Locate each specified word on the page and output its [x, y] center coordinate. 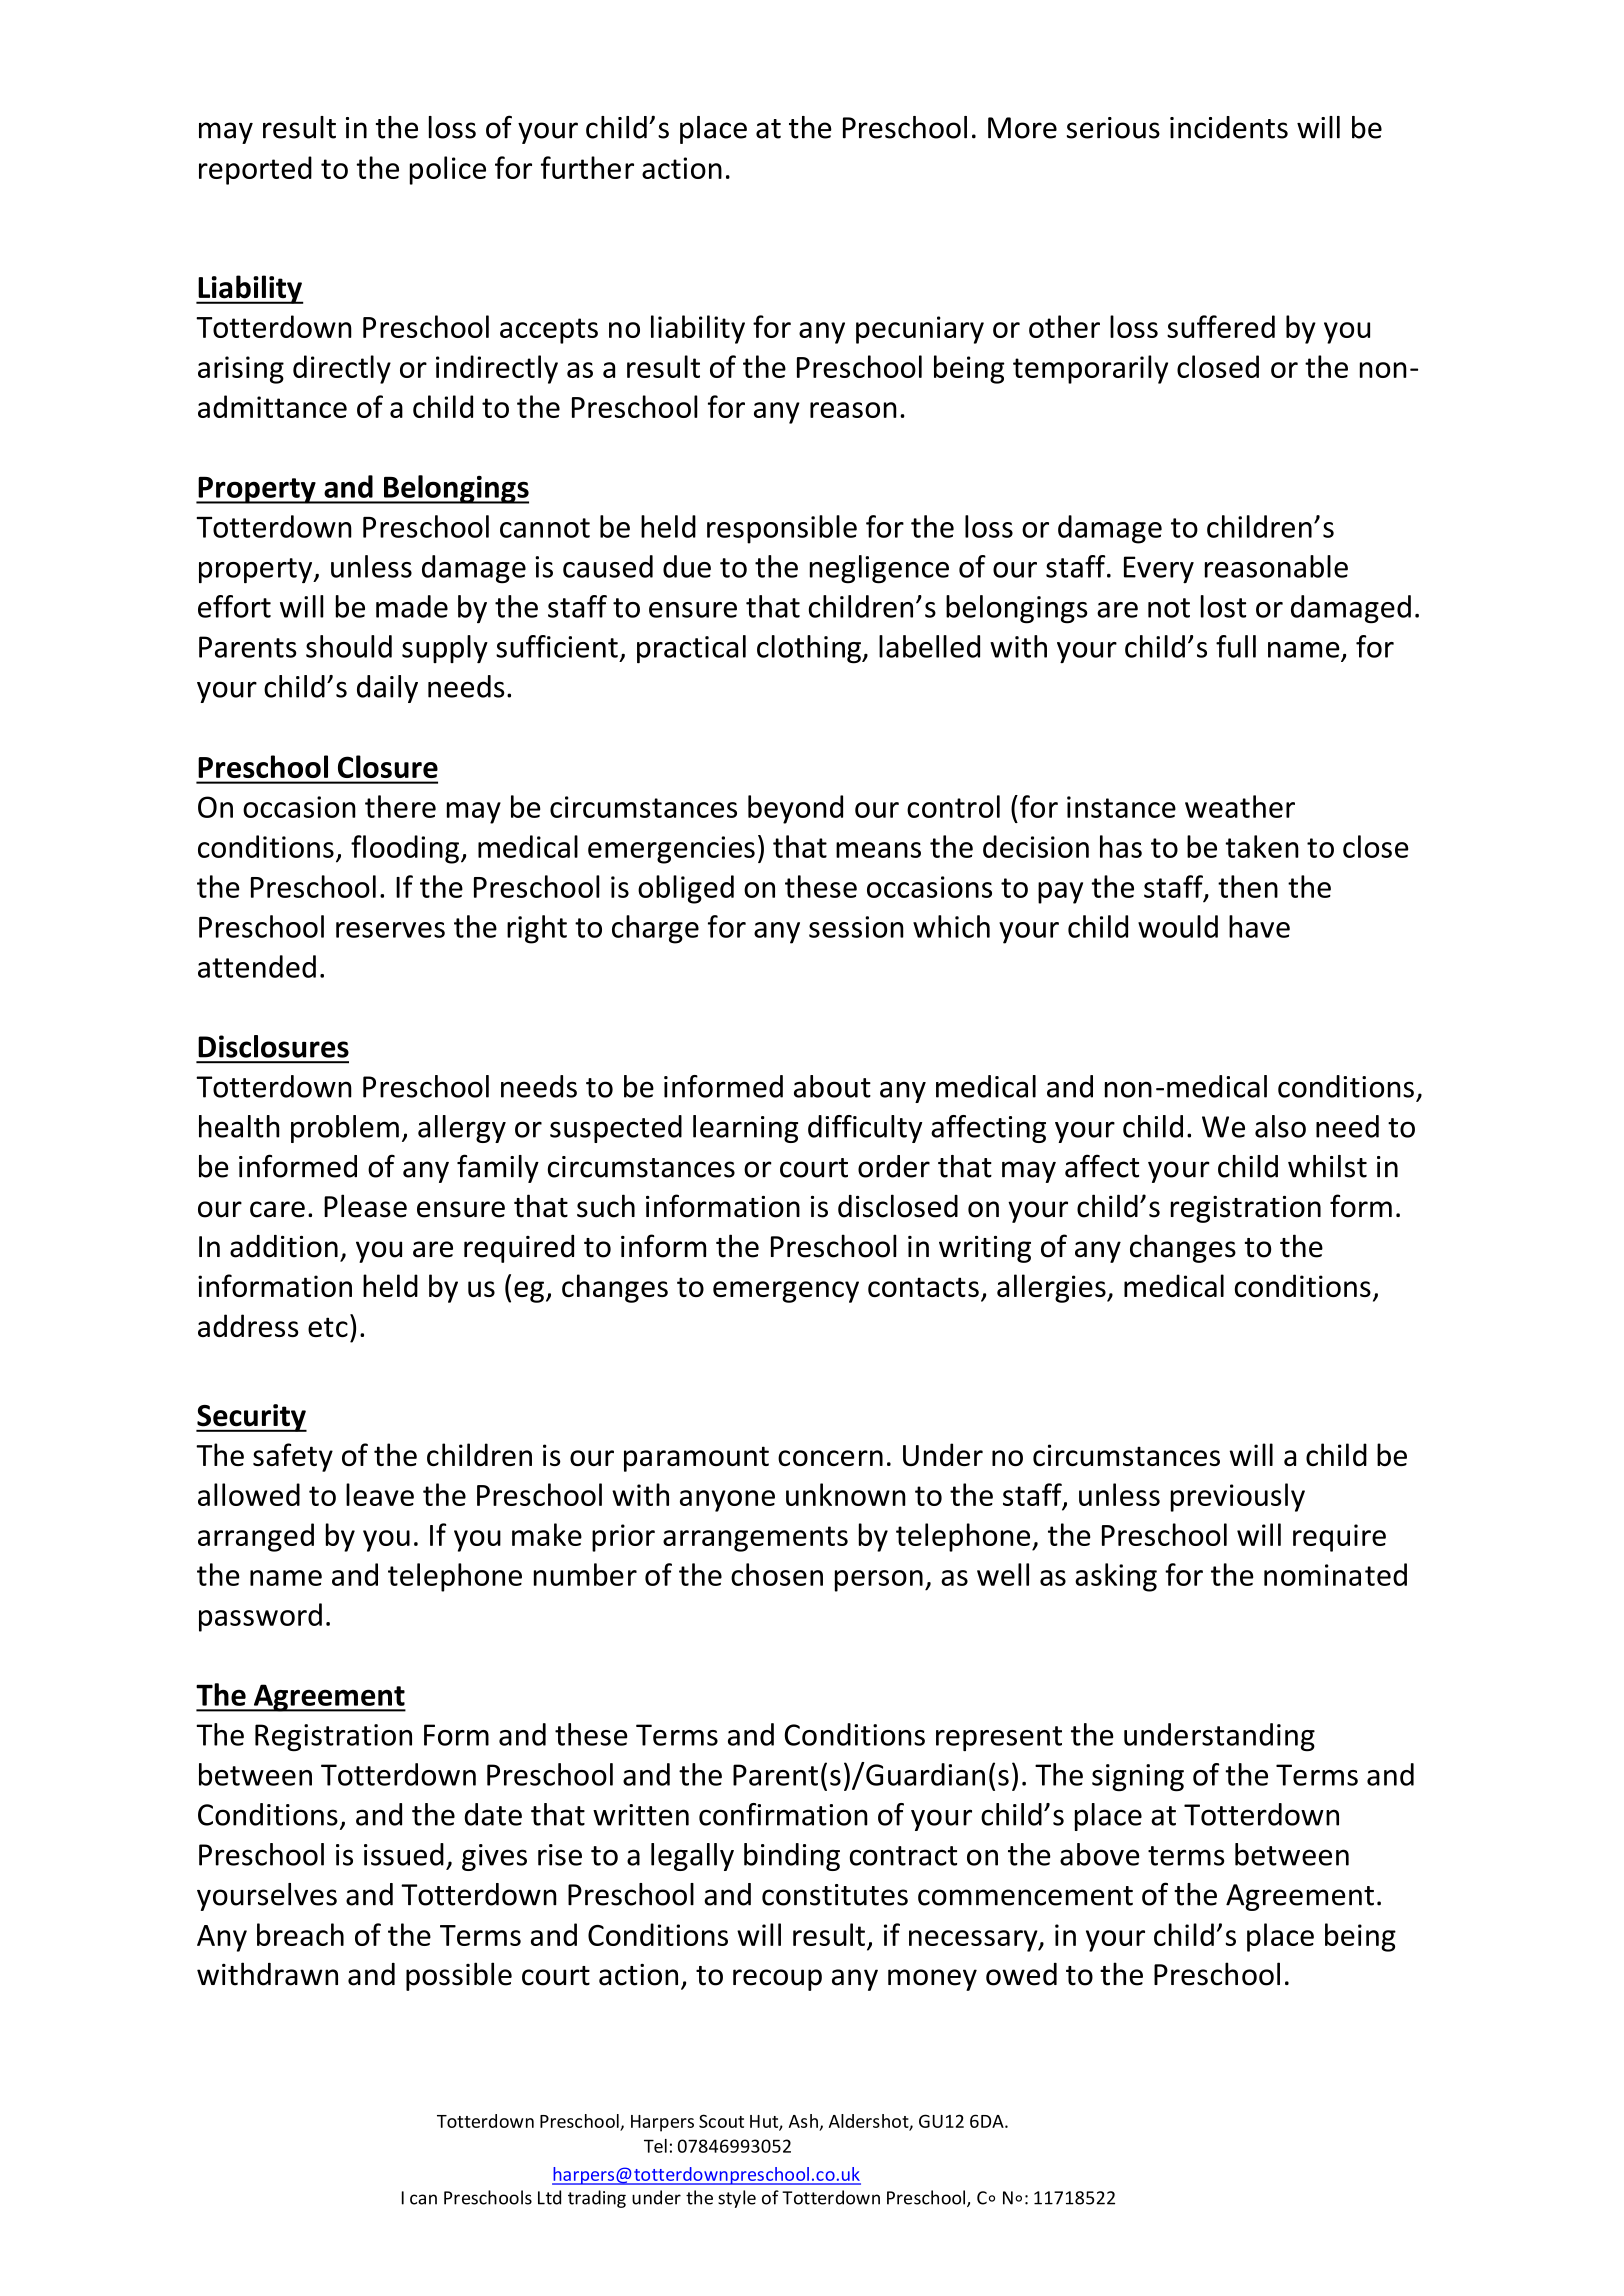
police [448, 170]
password [260, 1617]
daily [387, 689]
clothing [810, 649]
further [587, 167]
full [1236, 646]
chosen [777, 1574]
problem [345, 1129]
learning [745, 1129]
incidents [1229, 127]
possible [459, 1976]
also [1280, 1126]
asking [1116, 1577]
